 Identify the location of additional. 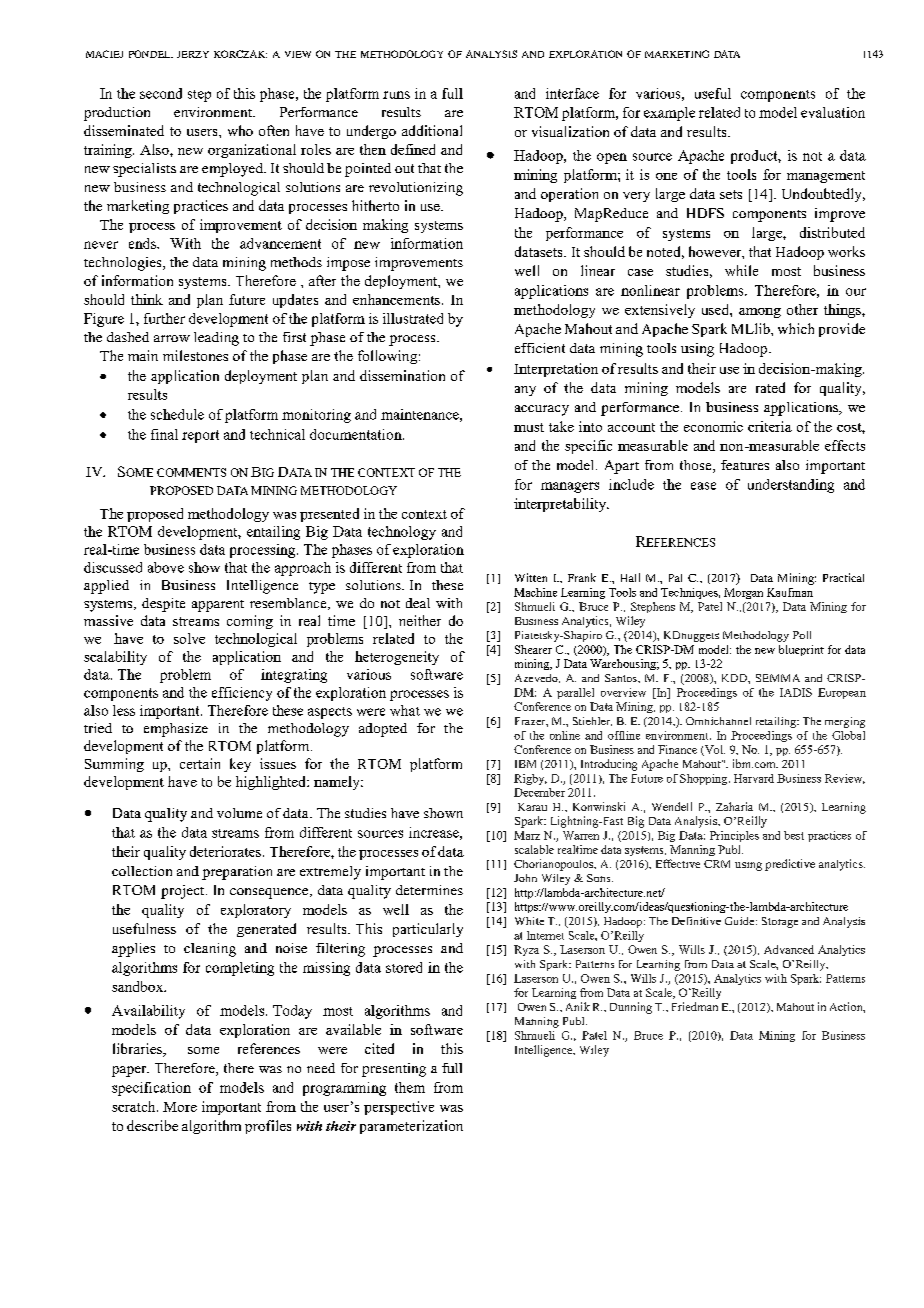
(432, 130).
